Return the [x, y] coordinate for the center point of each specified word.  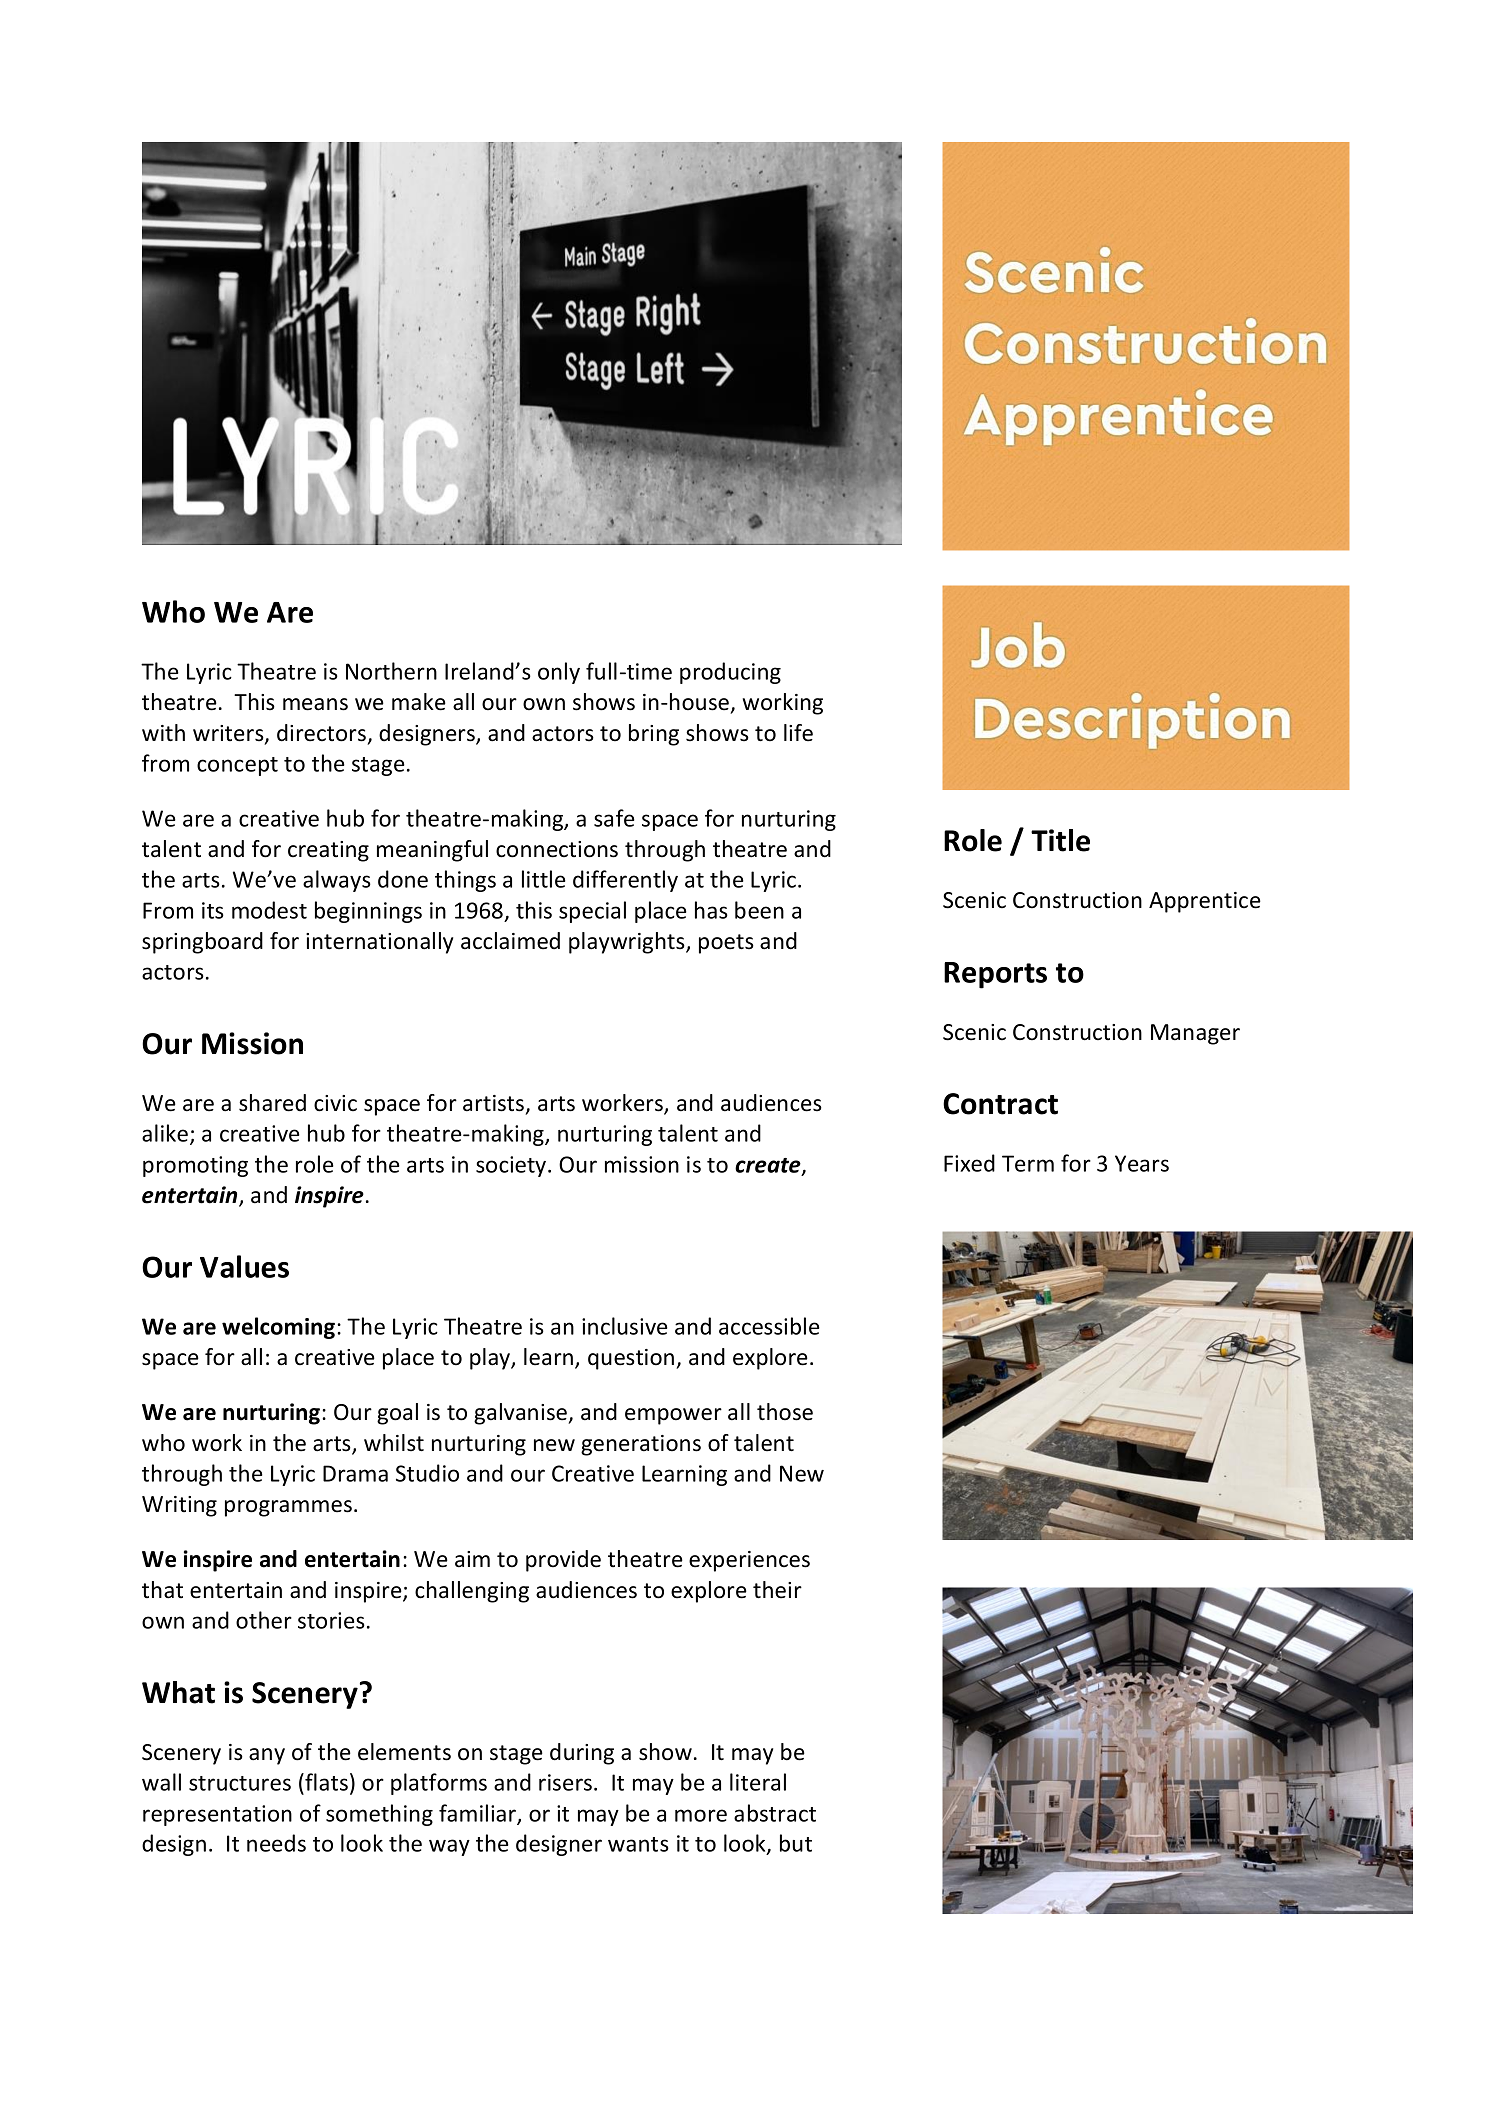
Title [1060, 840]
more [701, 1815]
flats [325, 1783]
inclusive [625, 1326]
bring [654, 735]
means [315, 704]
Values [244, 1266]
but [796, 1843]
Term [1028, 1163]
